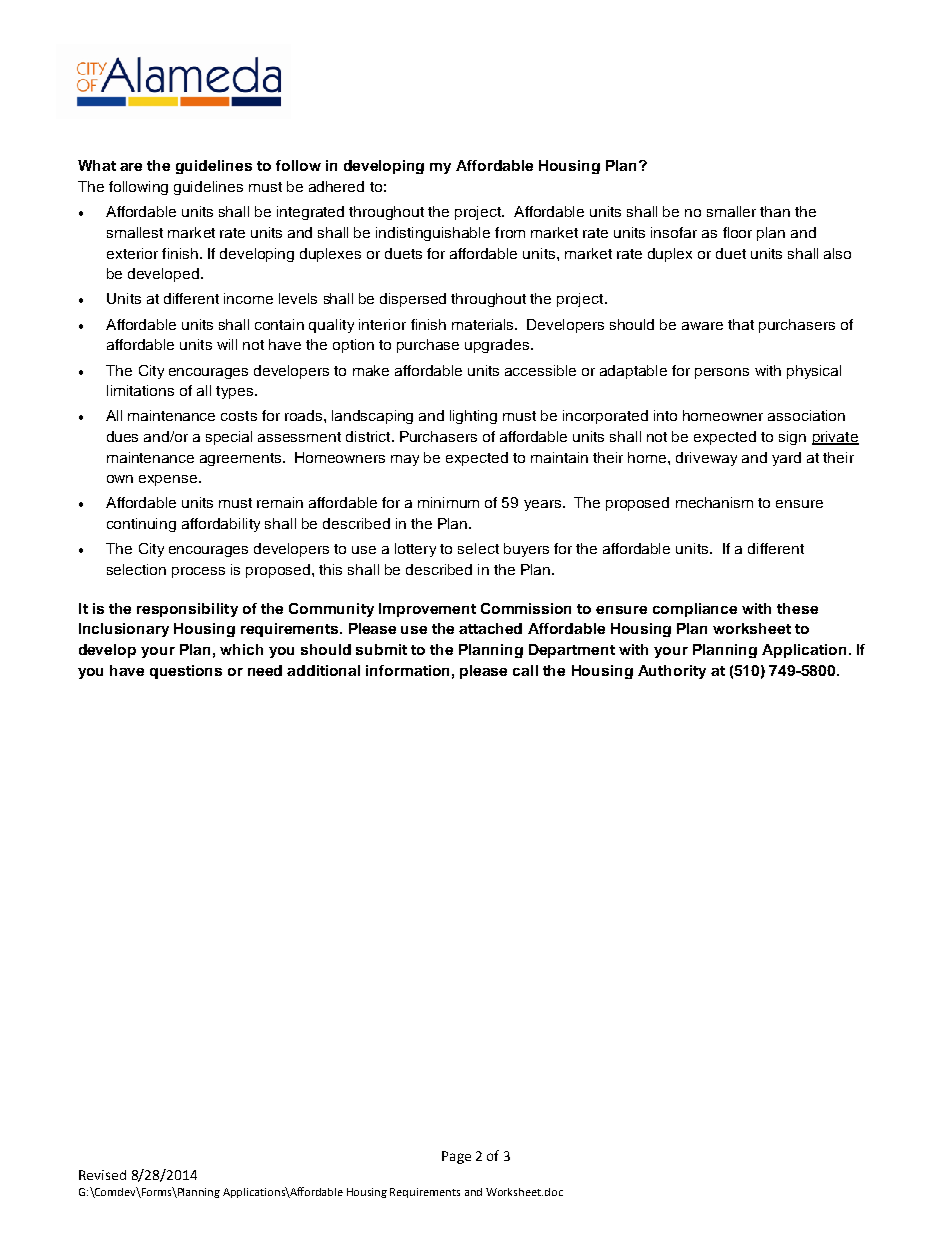 The width and height of the document is (952, 1233). What do you see at coordinates (433, 234) in the document?
I see `indistinguishable` at bounding box center [433, 234].
